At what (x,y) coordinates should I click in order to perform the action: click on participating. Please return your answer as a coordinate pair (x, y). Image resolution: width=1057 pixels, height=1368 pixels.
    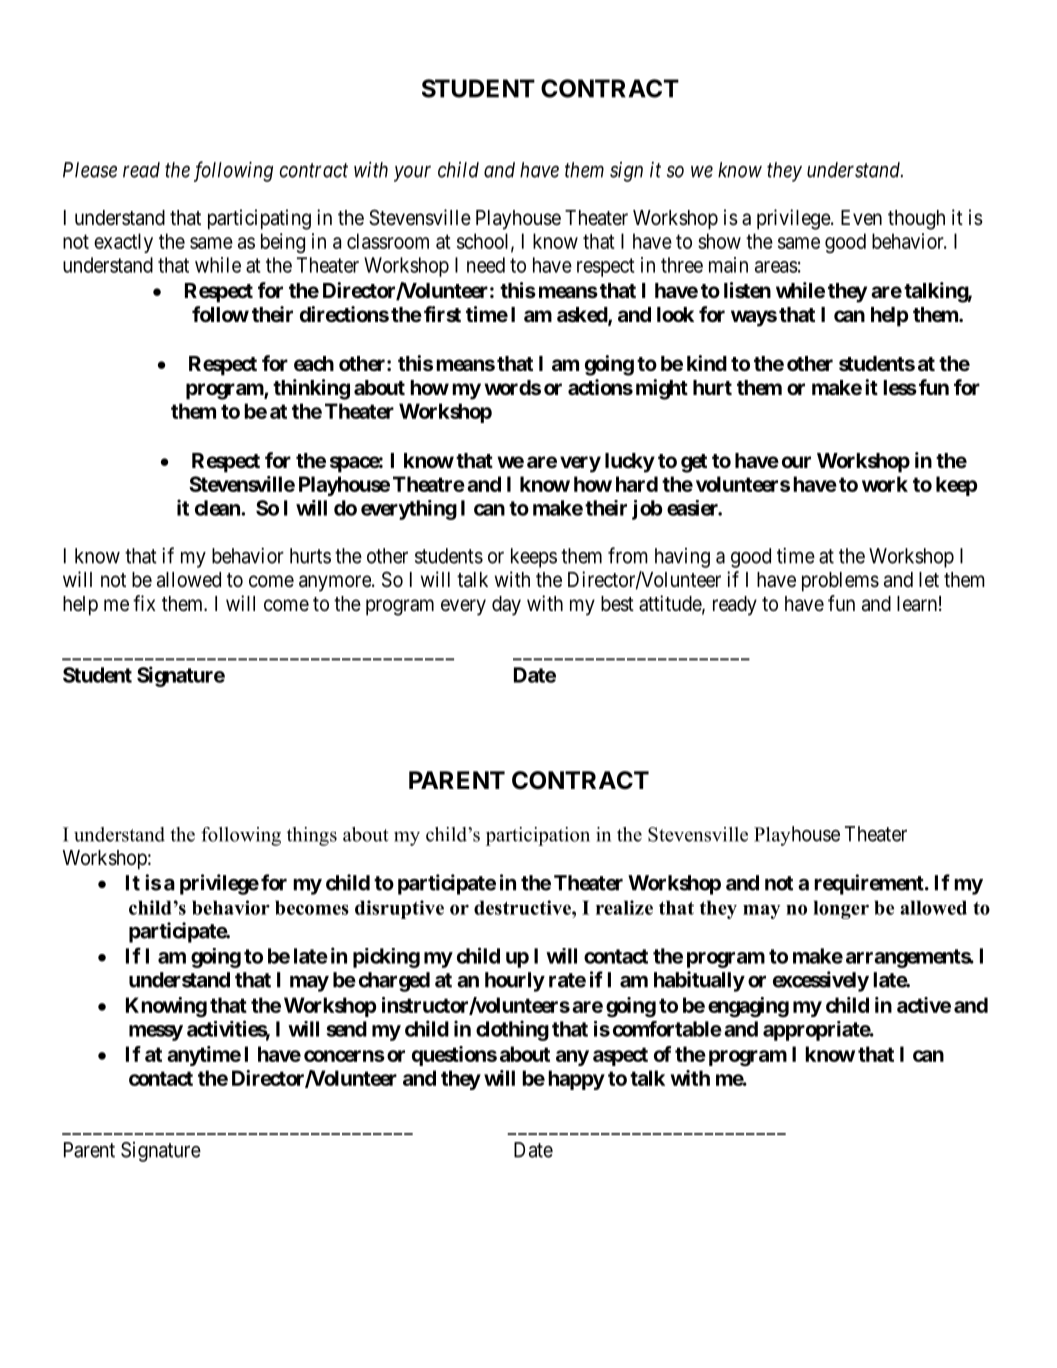
    Looking at the image, I should click on (259, 219).
